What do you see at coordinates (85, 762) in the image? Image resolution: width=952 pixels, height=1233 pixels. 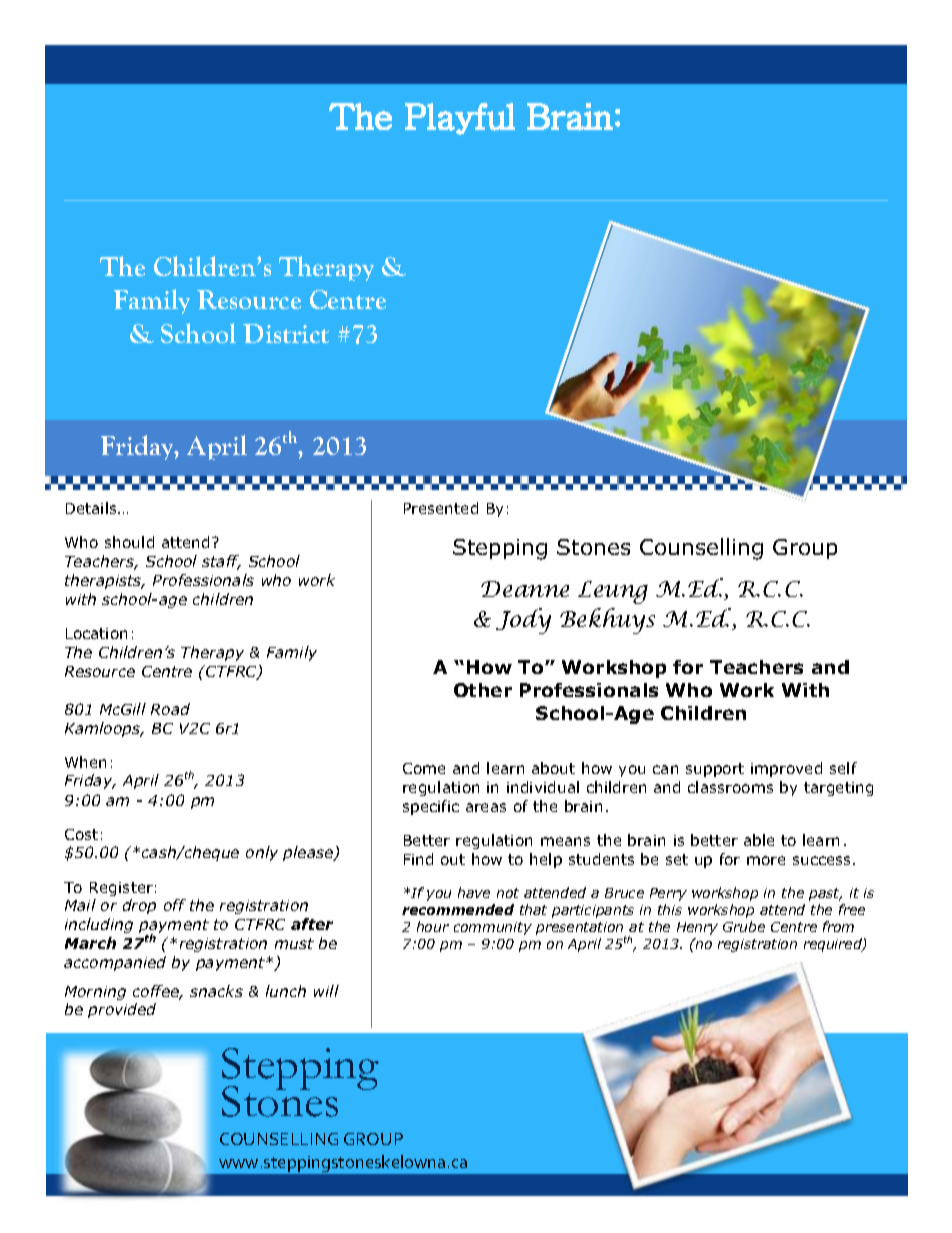 I see `When` at bounding box center [85, 762].
